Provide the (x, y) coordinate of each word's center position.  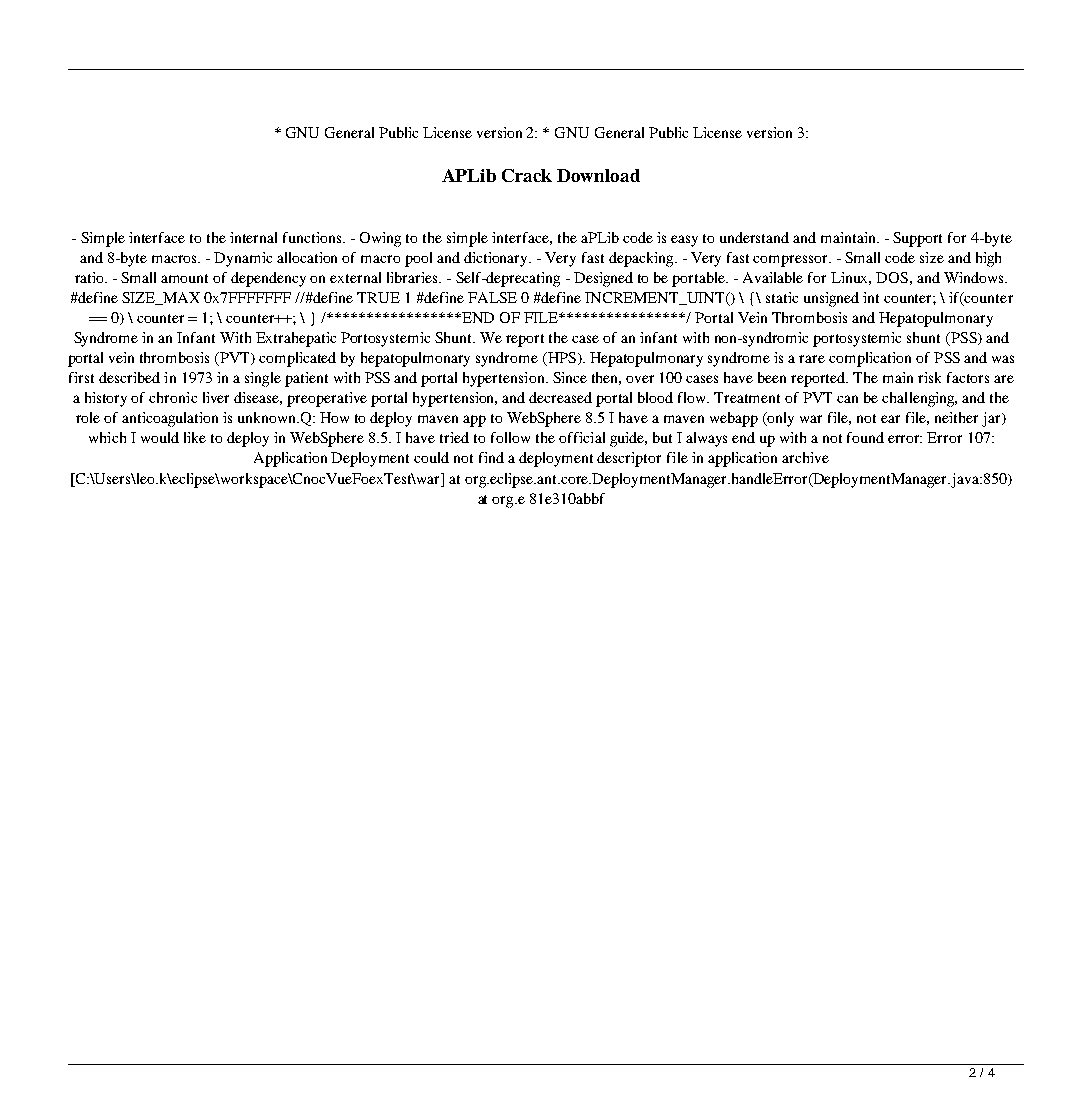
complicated (297, 359)
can (847, 399)
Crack (527, 175)
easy (684, 241)
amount (184, 278)
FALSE (492, 297)
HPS (560, 359)
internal (253, 237)
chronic (173, 397)
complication (870, 359)
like (195, 437)
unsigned (831, 299)
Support (917, 239)
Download (598, 175)
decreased (560, 397)
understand (754, 237)
